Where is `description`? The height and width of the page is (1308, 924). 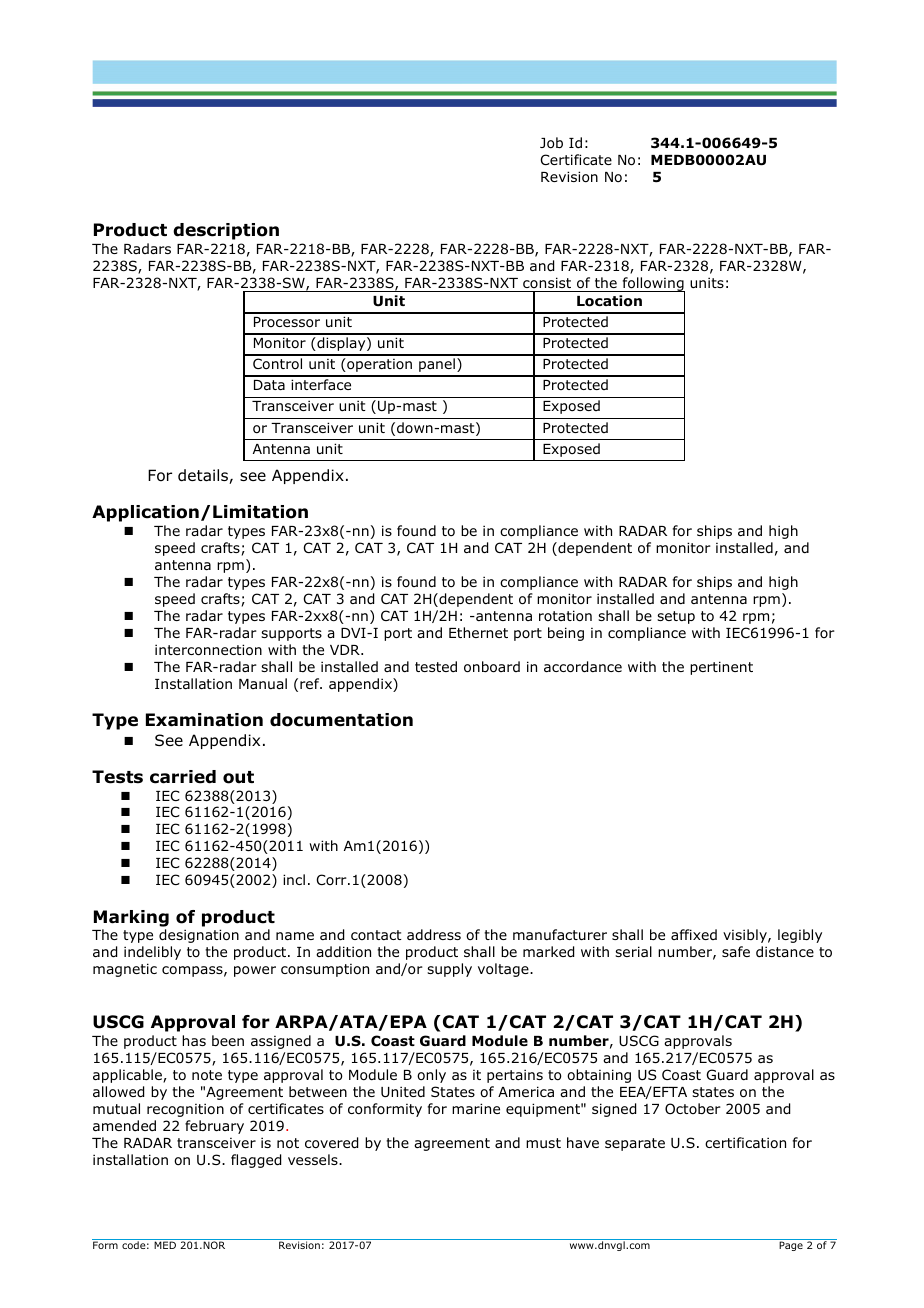
description is located at coordinates (226, 231).
